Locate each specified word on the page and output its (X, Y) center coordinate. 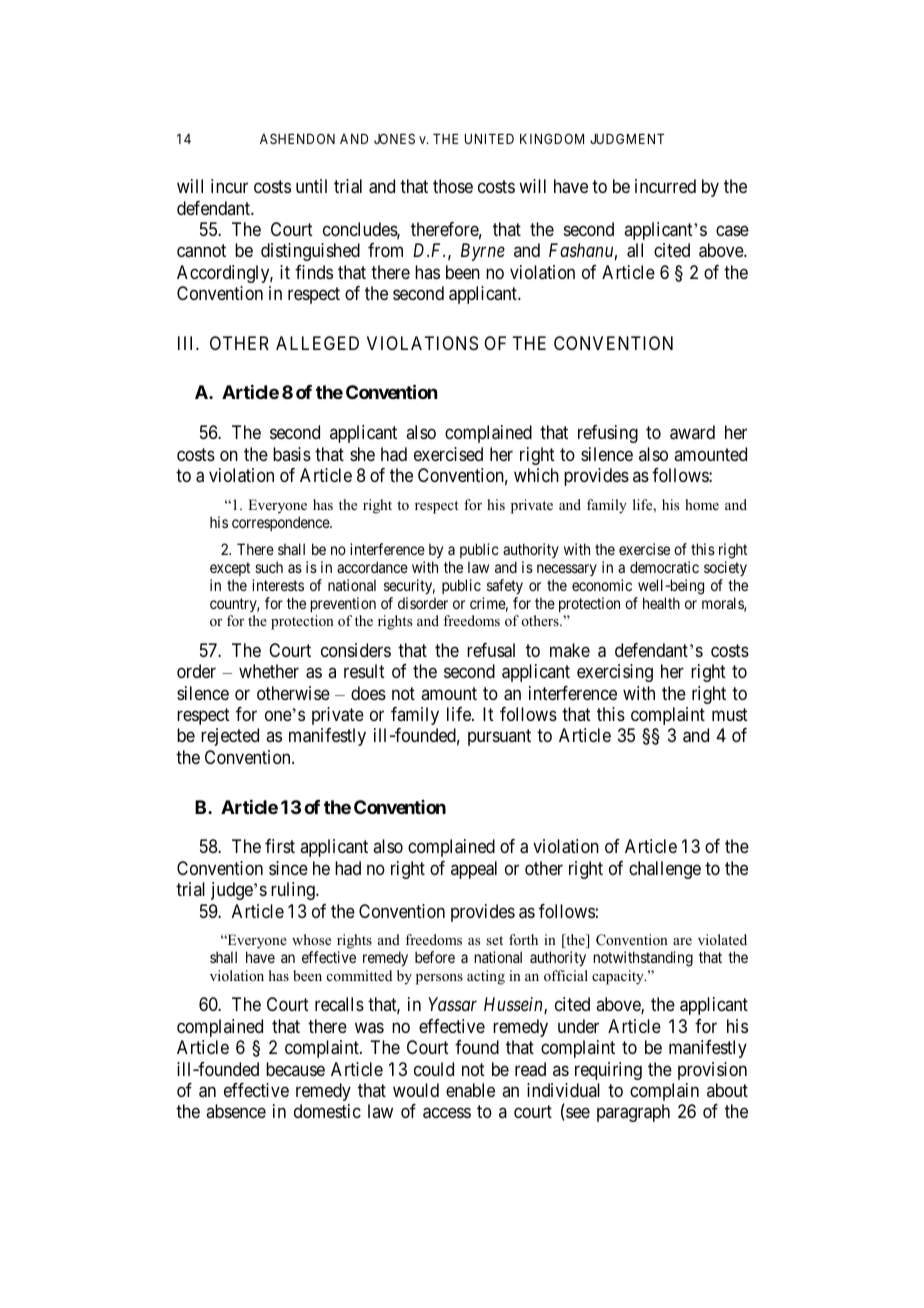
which (536, 475)
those (453, 186)
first (280, 846)
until (311, 186)
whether (269, 671)
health (661, 603)
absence (236, 1111)
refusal (491, 650)
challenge (665, 870)
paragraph (633, 1113)
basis (292, 454)
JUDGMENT (627, 138)
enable (470, 1090)
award (692, 432)
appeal (474, 870)
